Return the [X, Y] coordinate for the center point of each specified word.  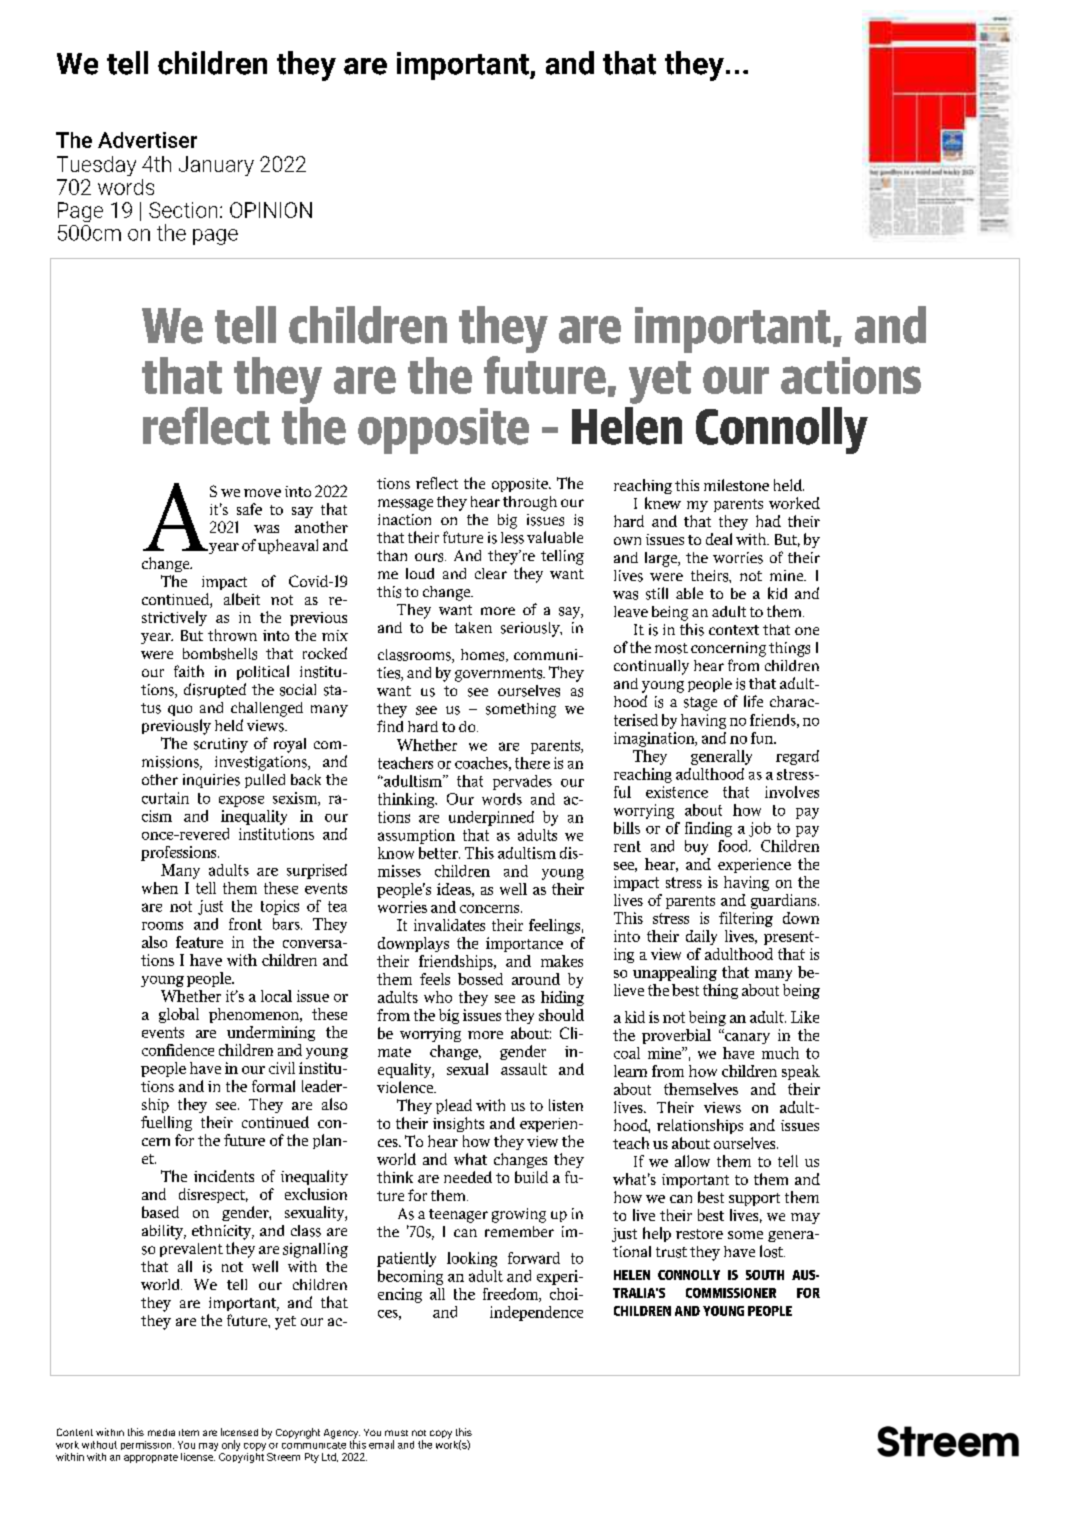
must [396, 1433]
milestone [736, 485]
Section [183, 210]
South [765, 1275]
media [161, 1432]
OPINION [271, 210]
